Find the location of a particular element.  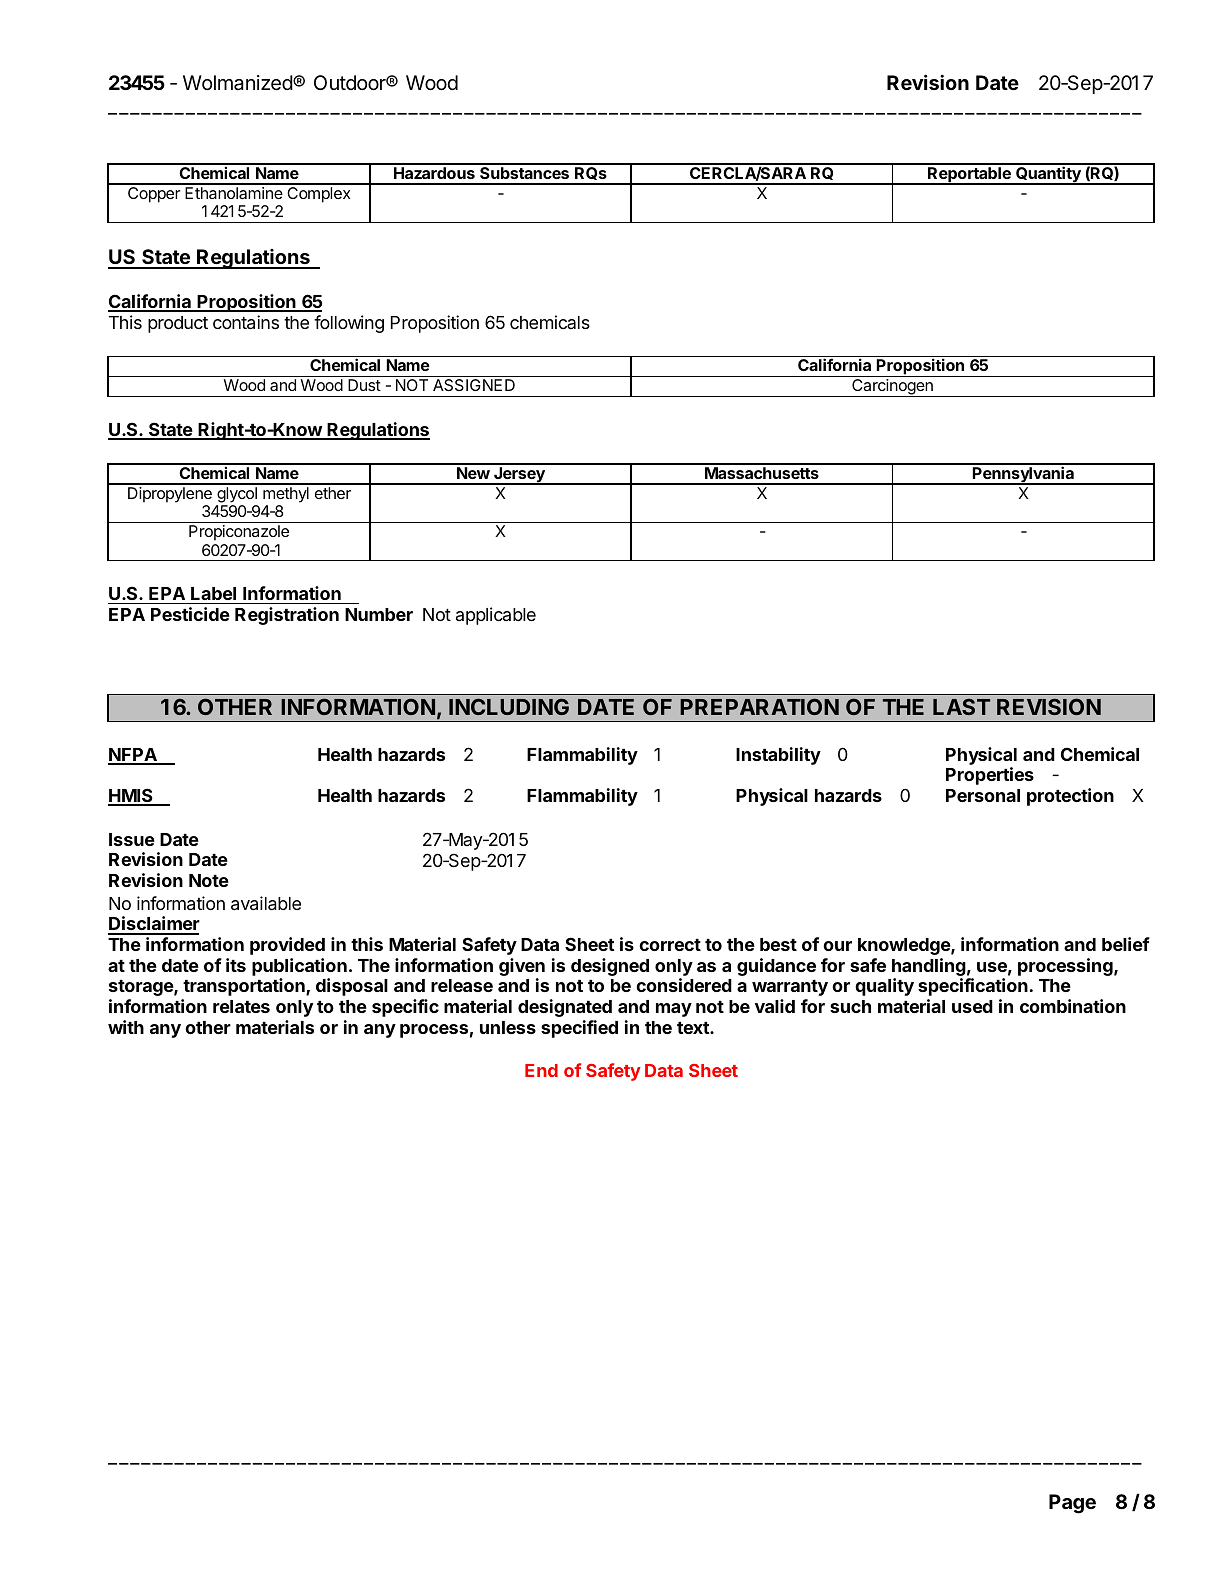

Reportable is located at coordinates (969, 176).
